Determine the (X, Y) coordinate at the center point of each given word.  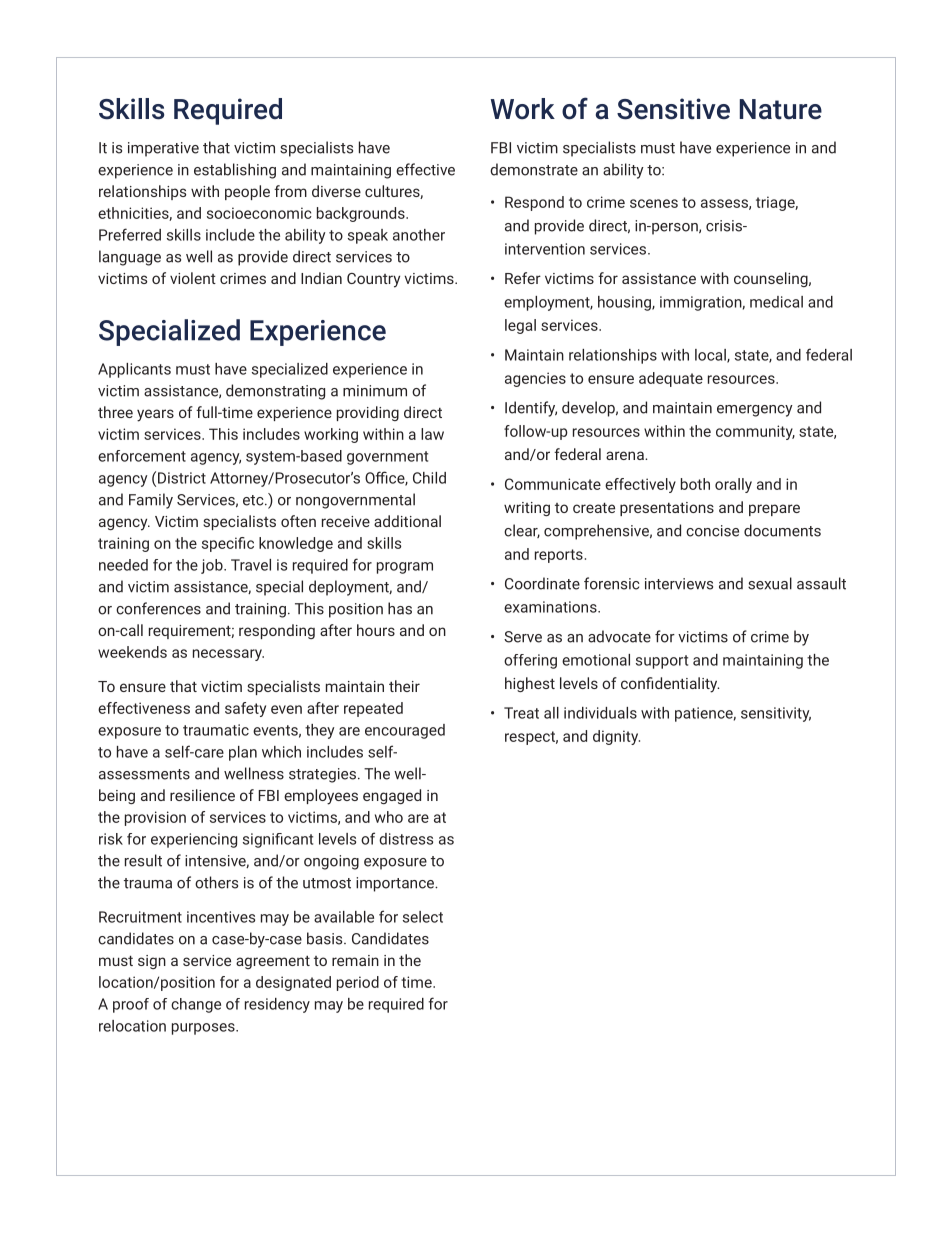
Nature (781, 109)
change (196, 1005)
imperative (163, 149)
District (182, 478)
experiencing (194, 840)
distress (406, 839)
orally (733, 485)
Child (429, 478)
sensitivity (776, 714)
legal (520, 326)
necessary (228, 655)
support (662, 662)
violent (193, 278)
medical (776, 302)
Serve (523, 637)
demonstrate (534, 169)
